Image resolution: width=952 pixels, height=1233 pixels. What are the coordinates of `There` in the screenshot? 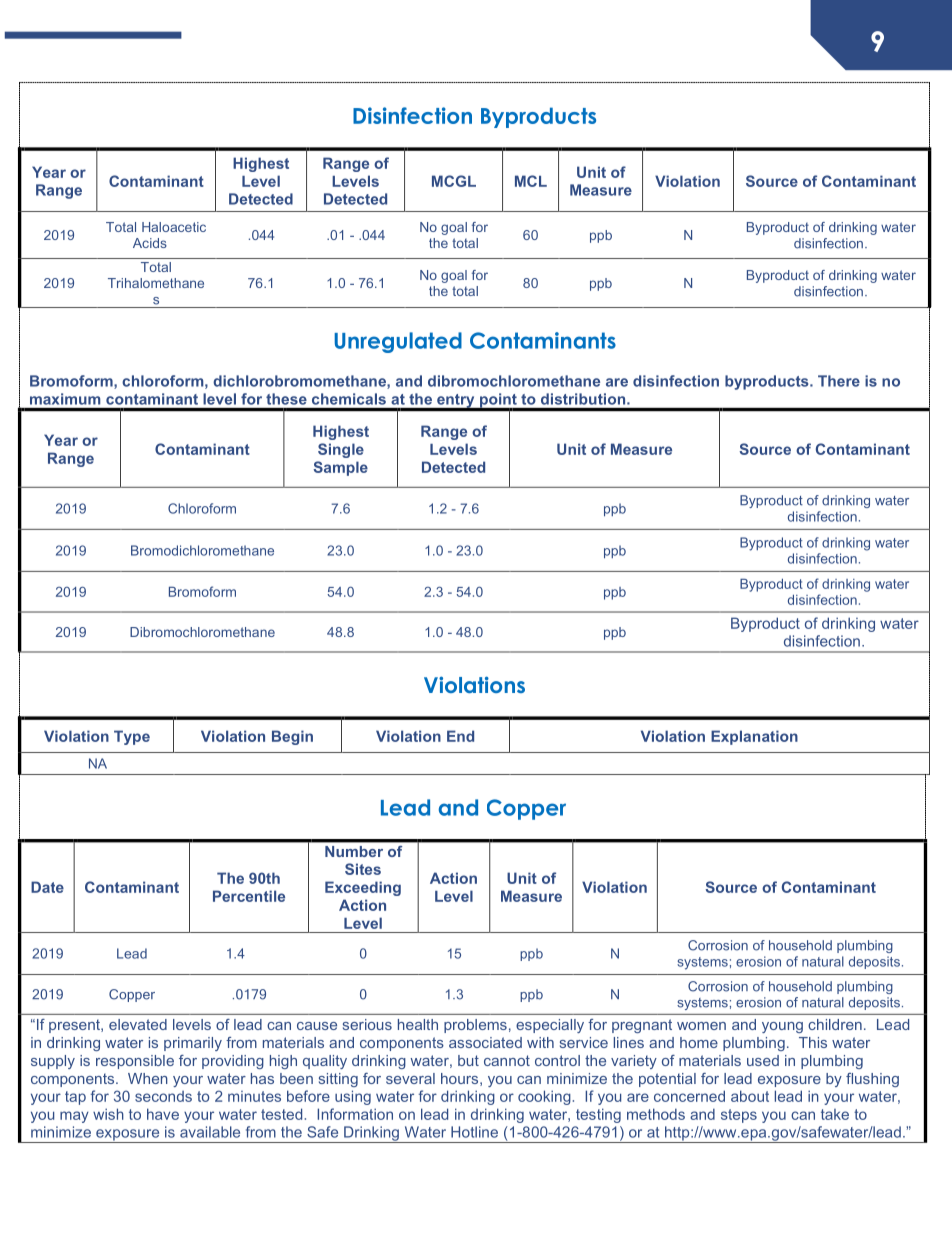 It's located at (839, 381).
